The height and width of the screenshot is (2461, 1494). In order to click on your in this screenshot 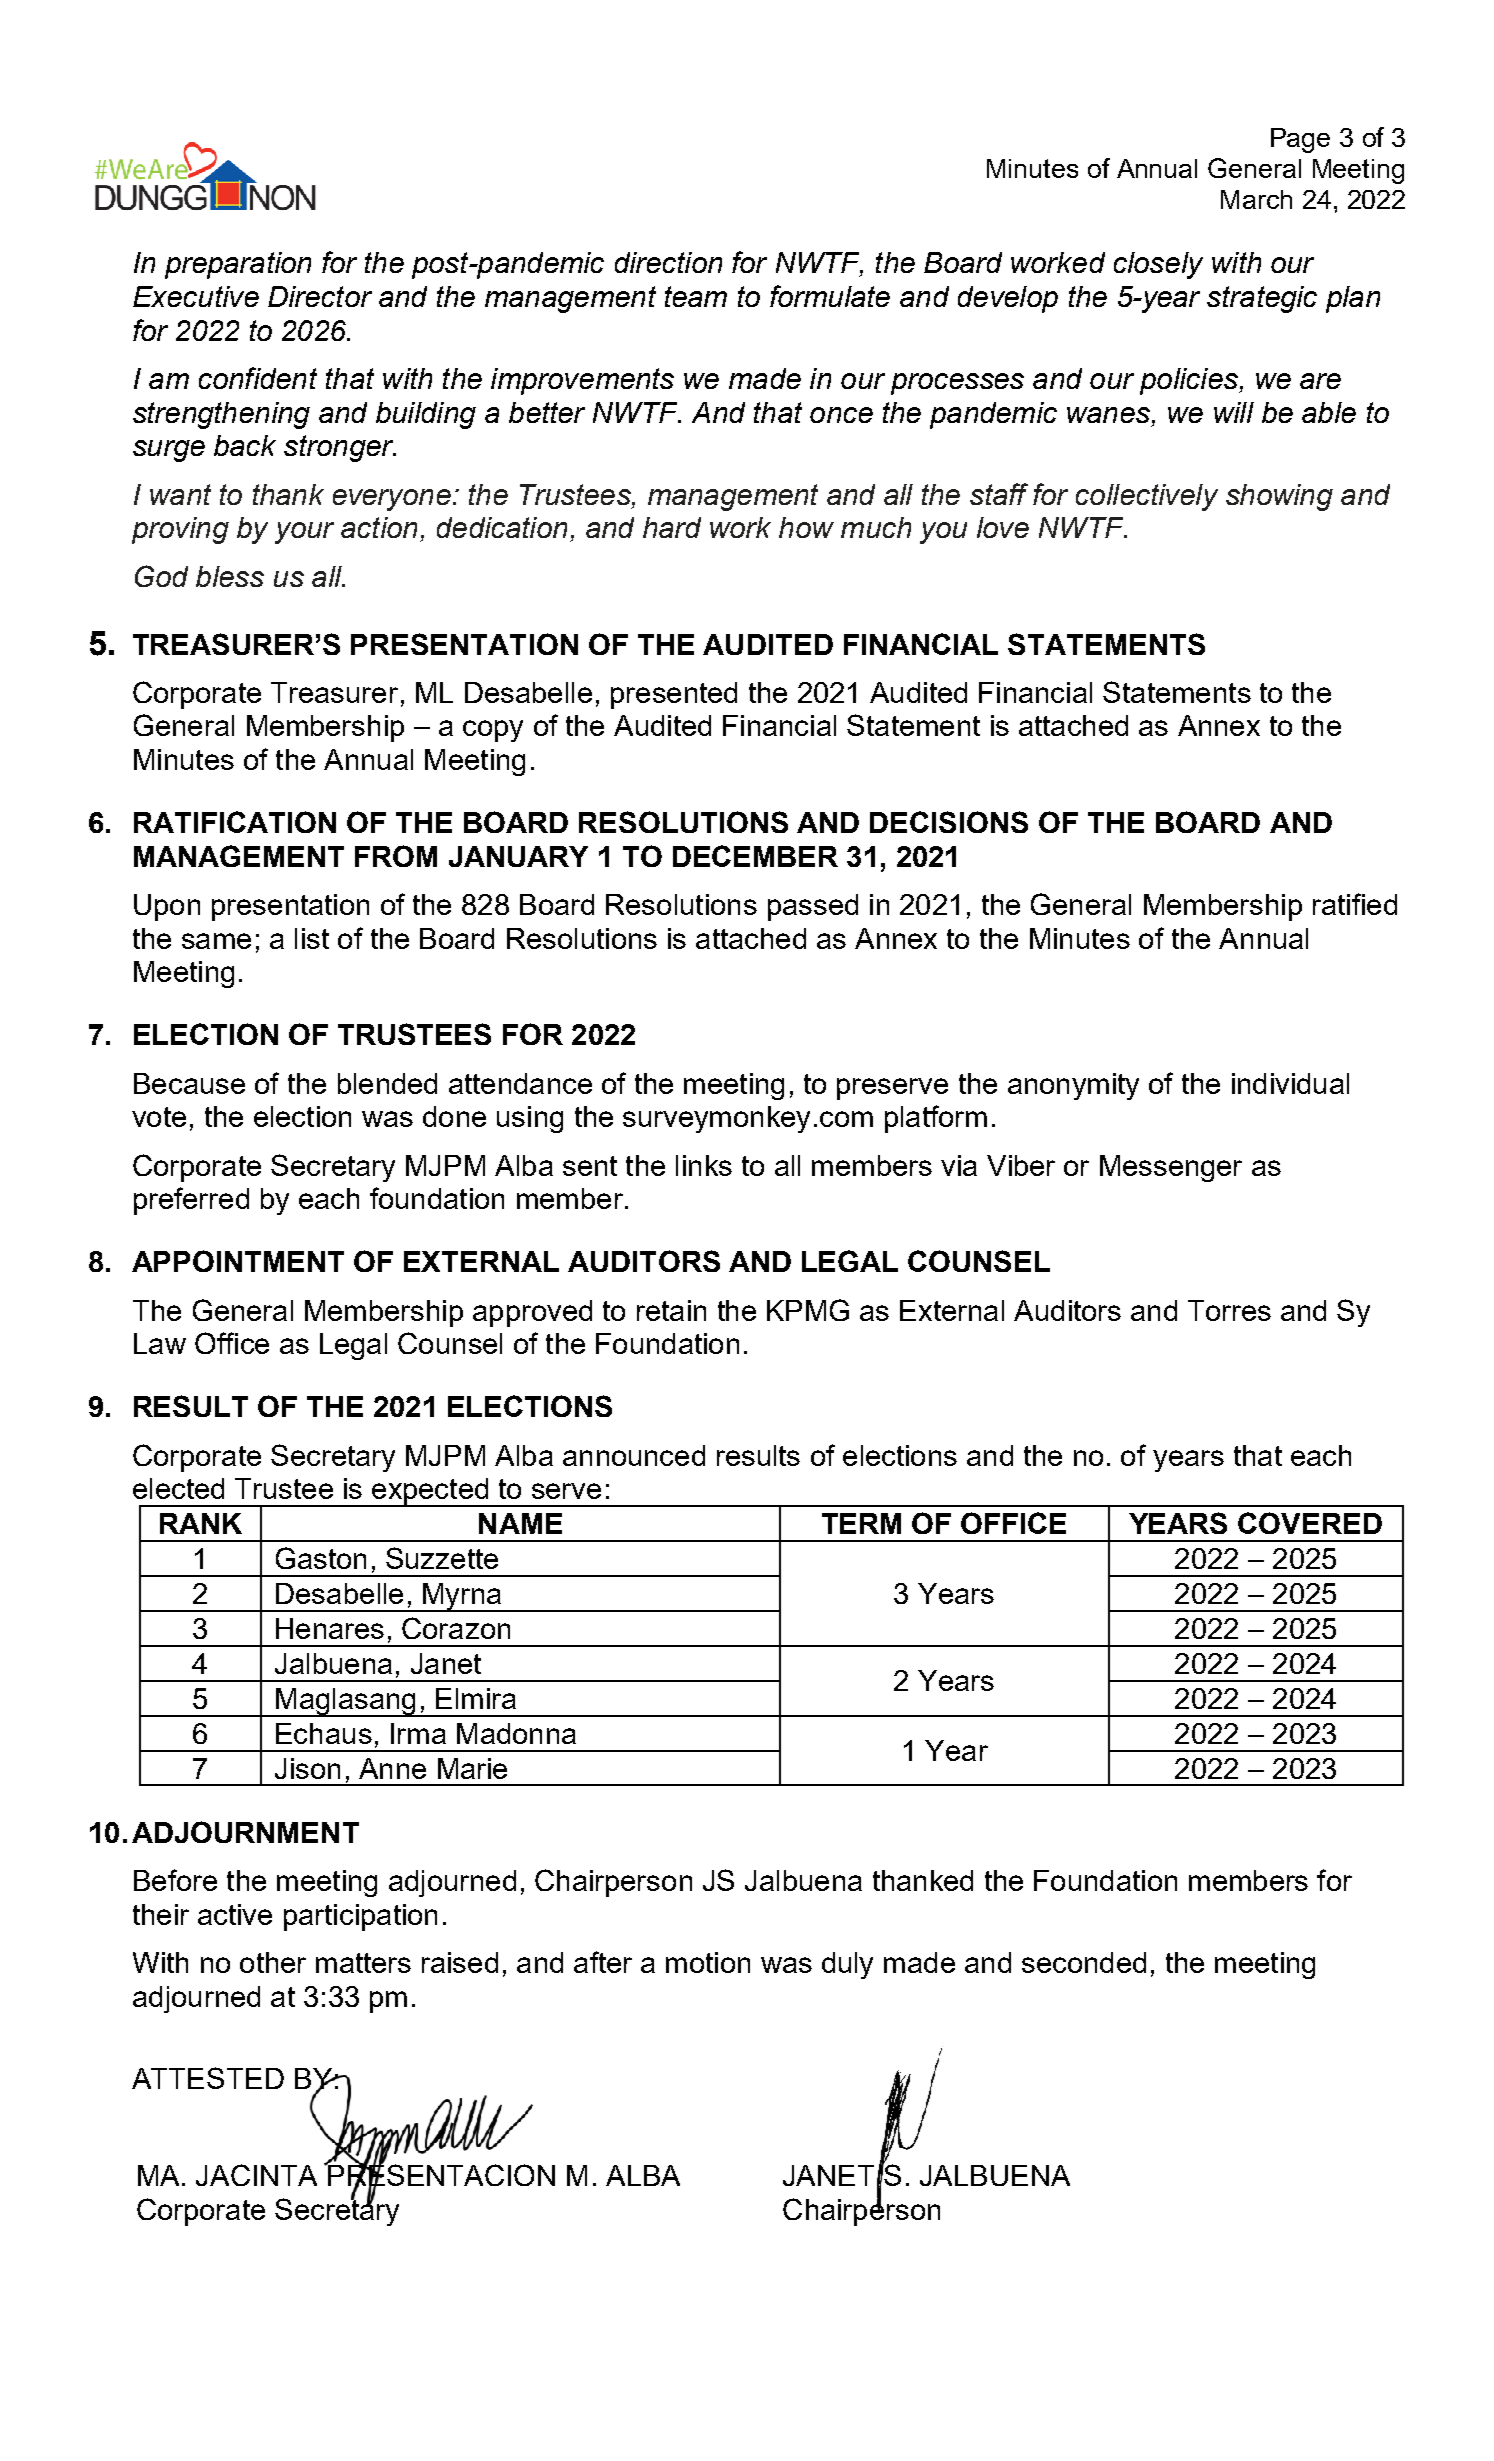, I will do `click(304, 533)`.
